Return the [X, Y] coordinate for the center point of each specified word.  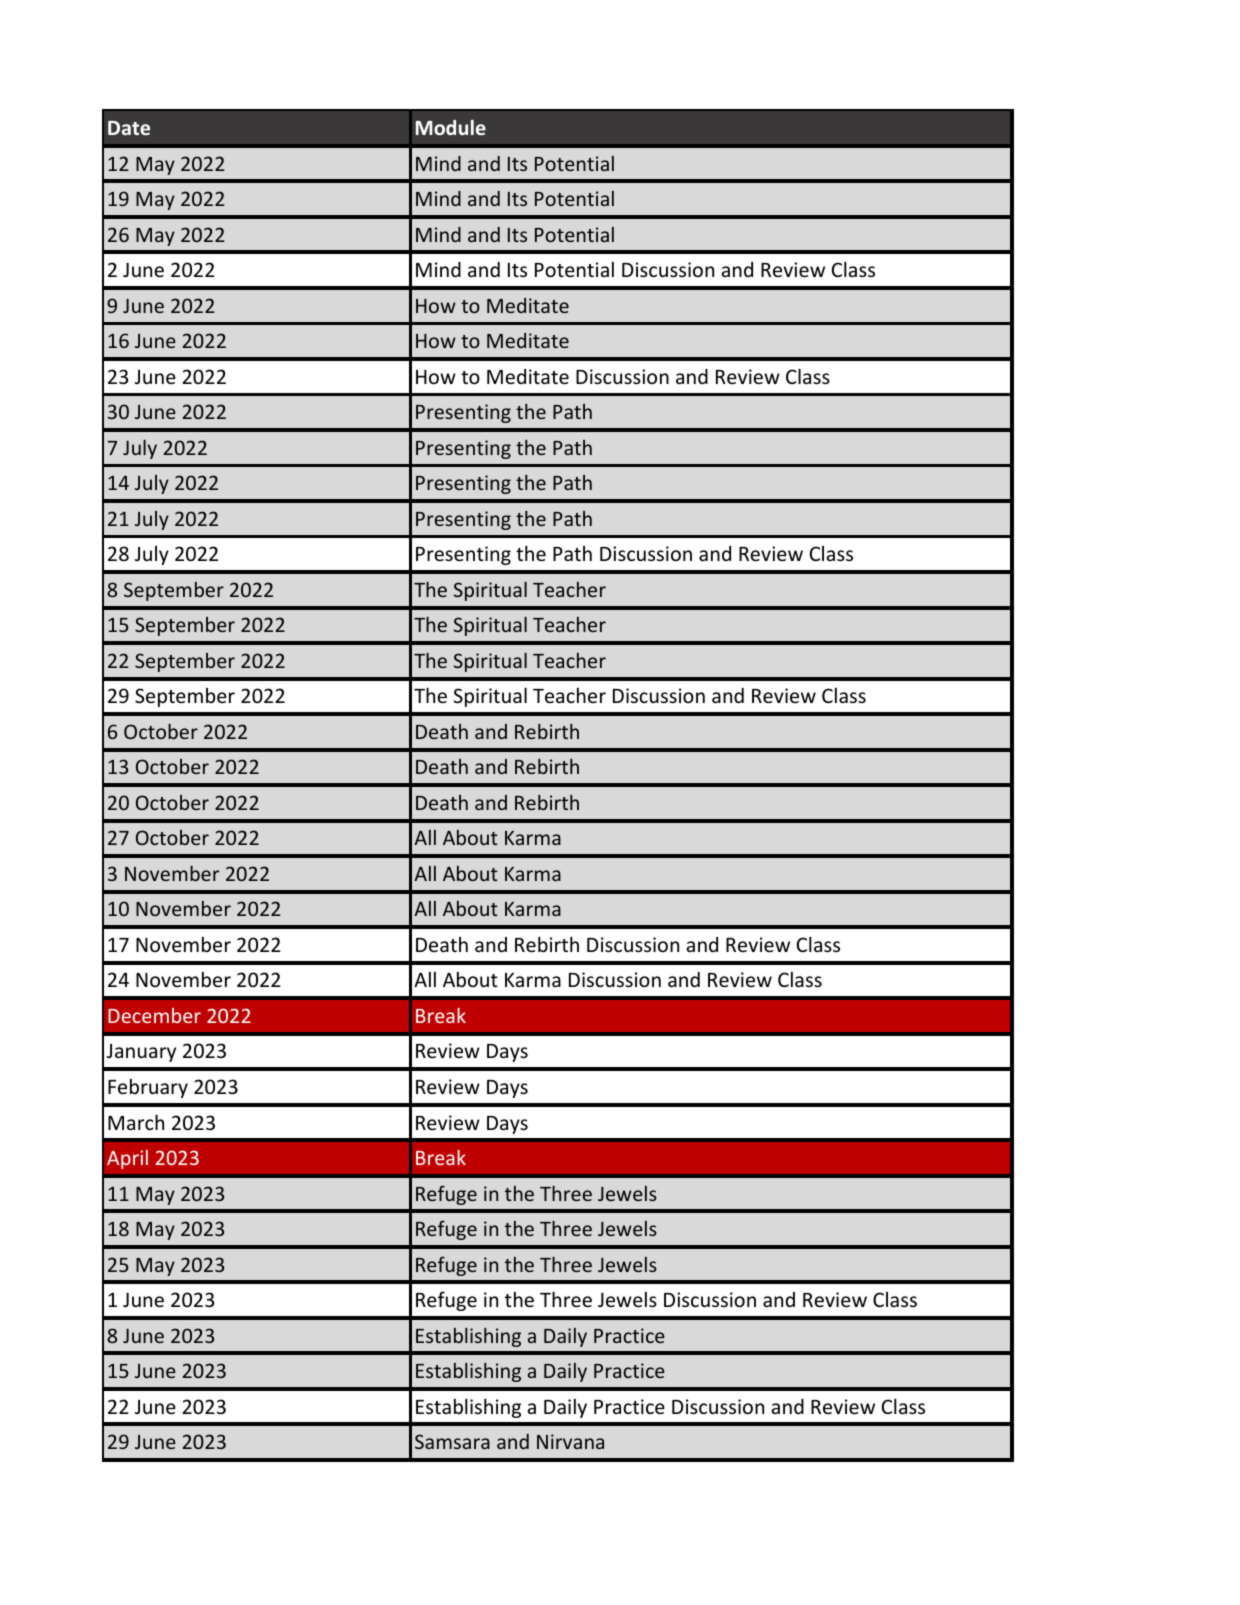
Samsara [452, 1441]
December [154, 1015]
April [127, 1159]
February [148, 1088]
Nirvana [570, 1441]
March [136, 1122]
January [141, 1053]
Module [451, 127]
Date [129, 128]
